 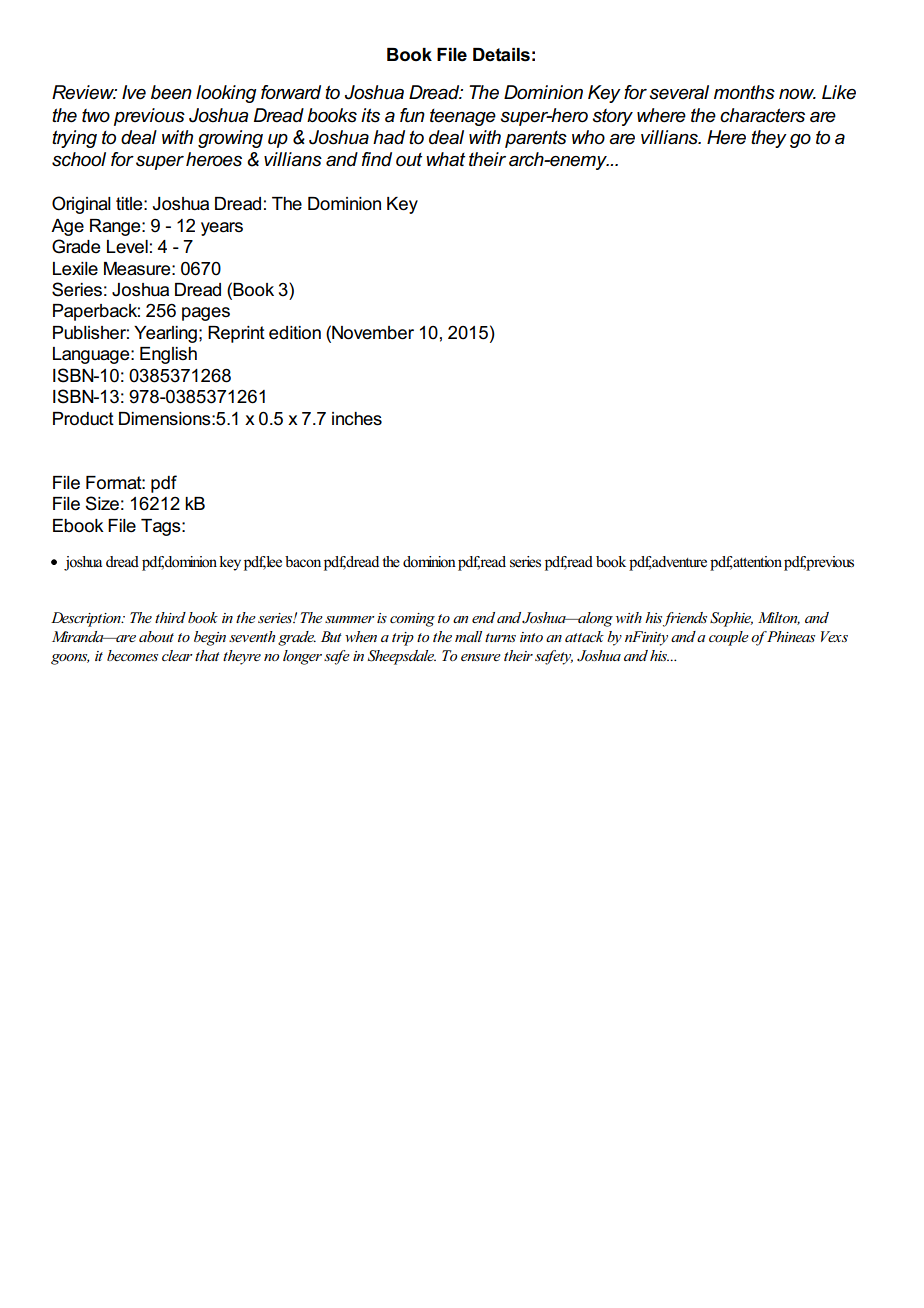 I want to click on months, so click(x=744, y=92).
